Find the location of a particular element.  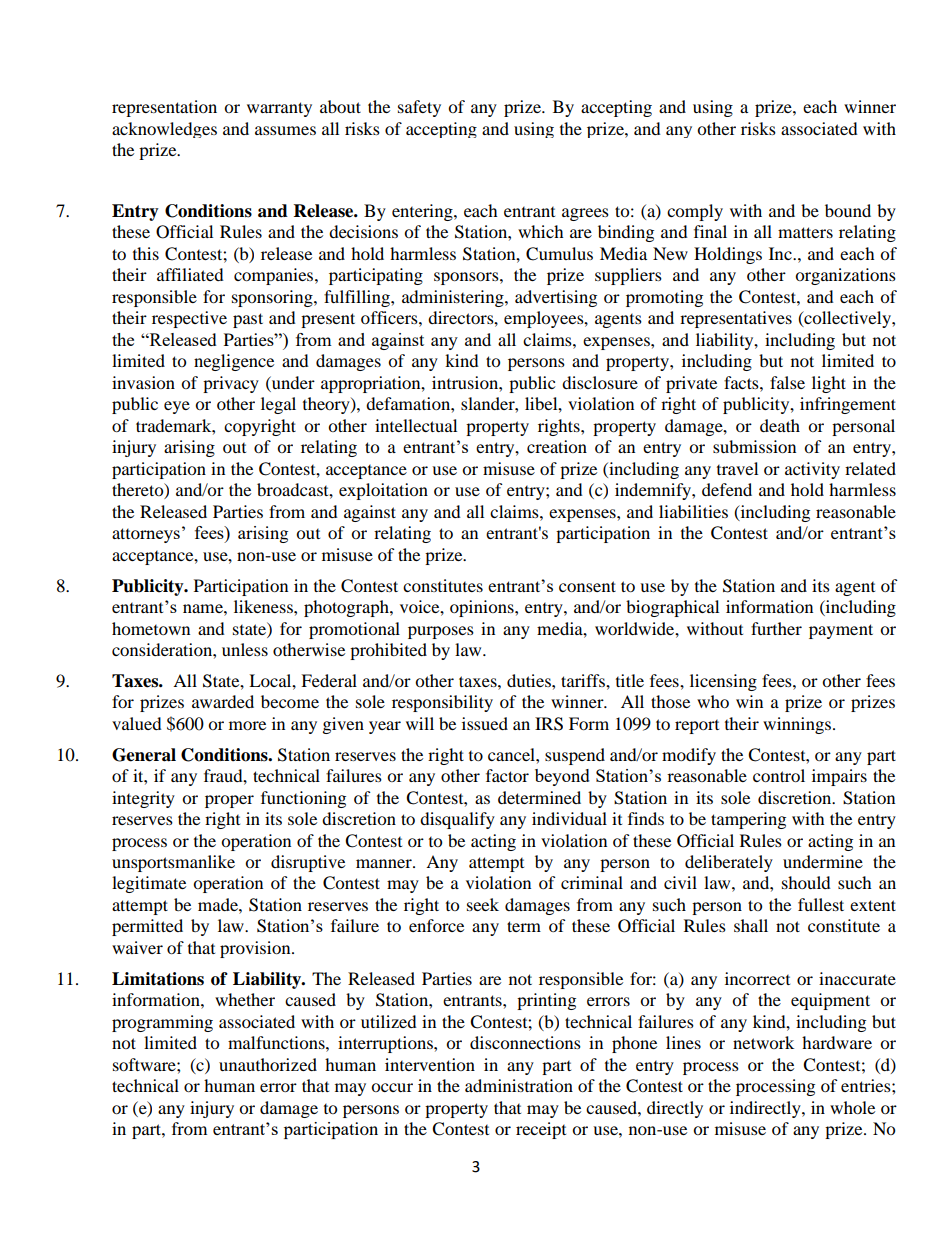

assumes is located at coordinates (285, 130).
